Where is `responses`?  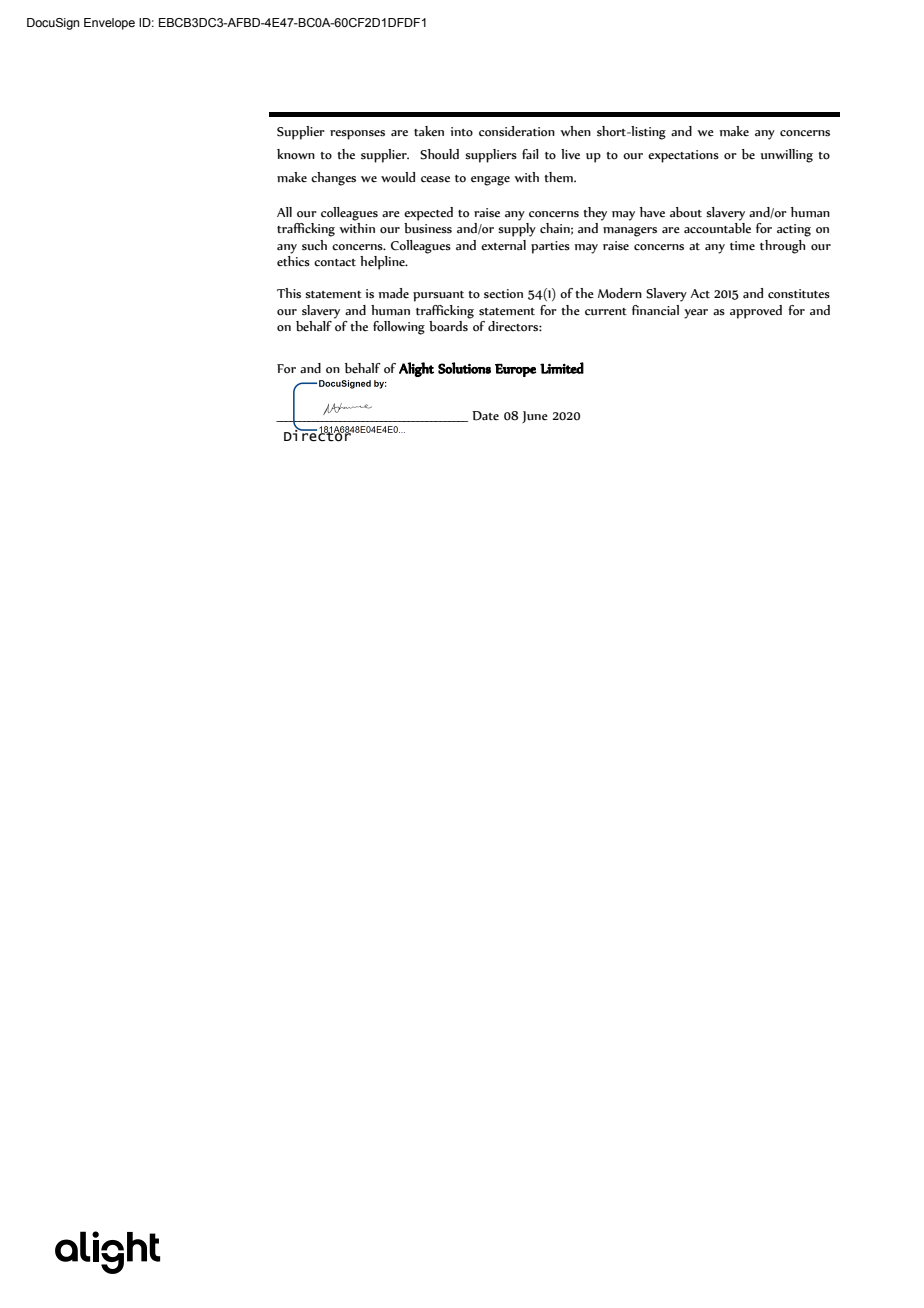
responses is located at coordinates (357, 135).
